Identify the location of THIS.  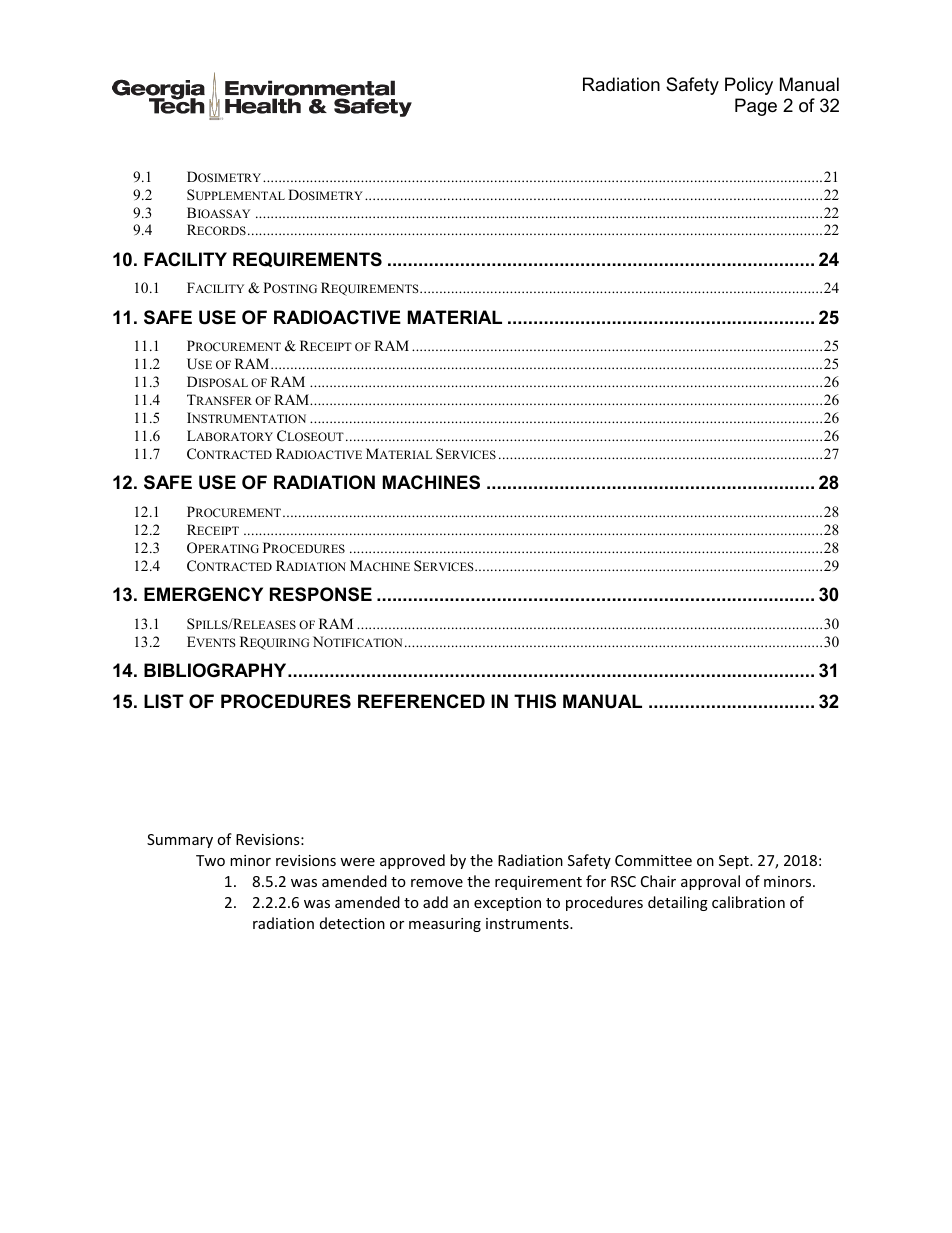
(535, 701).
